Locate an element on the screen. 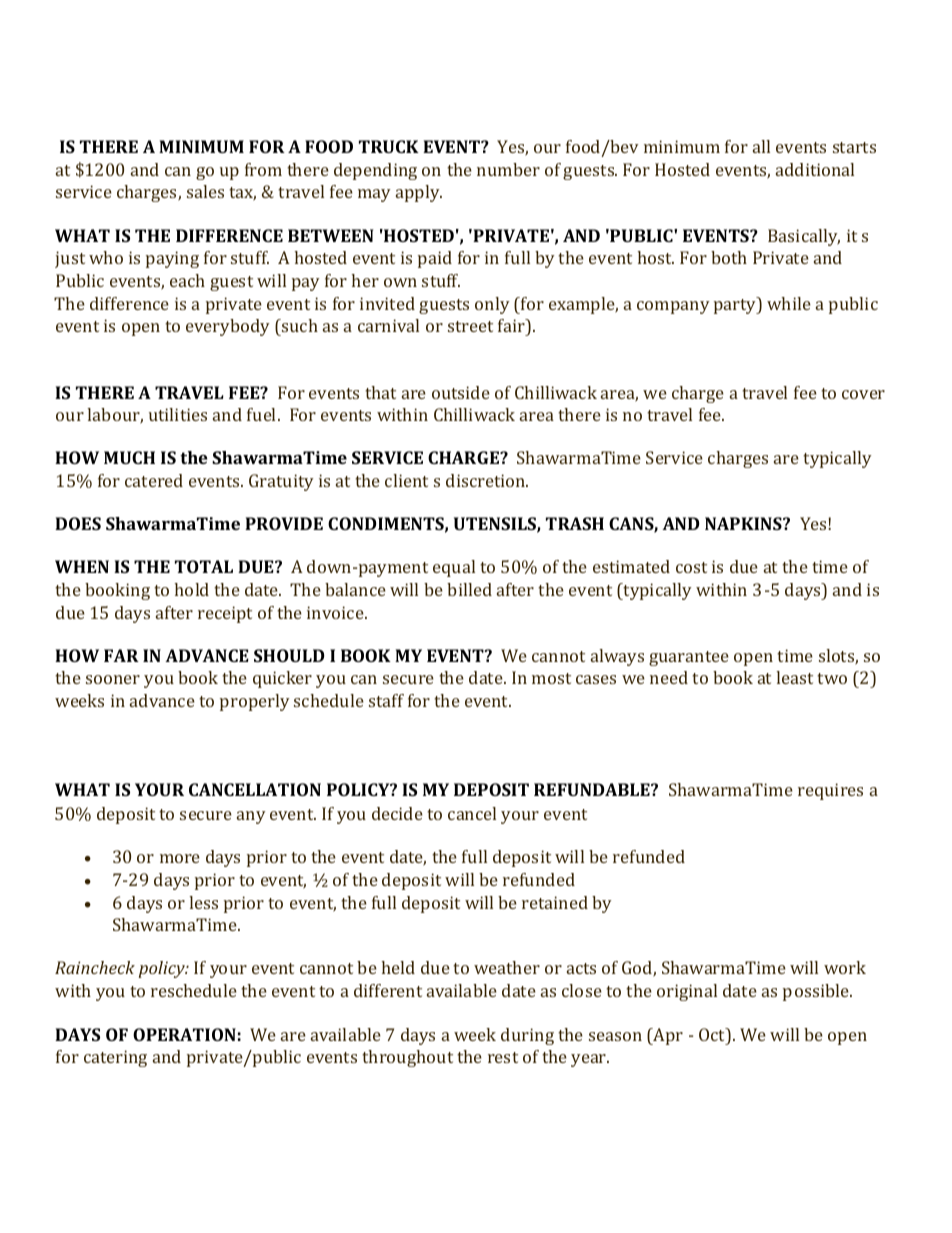  requires is located at coordinates (830, 791).
